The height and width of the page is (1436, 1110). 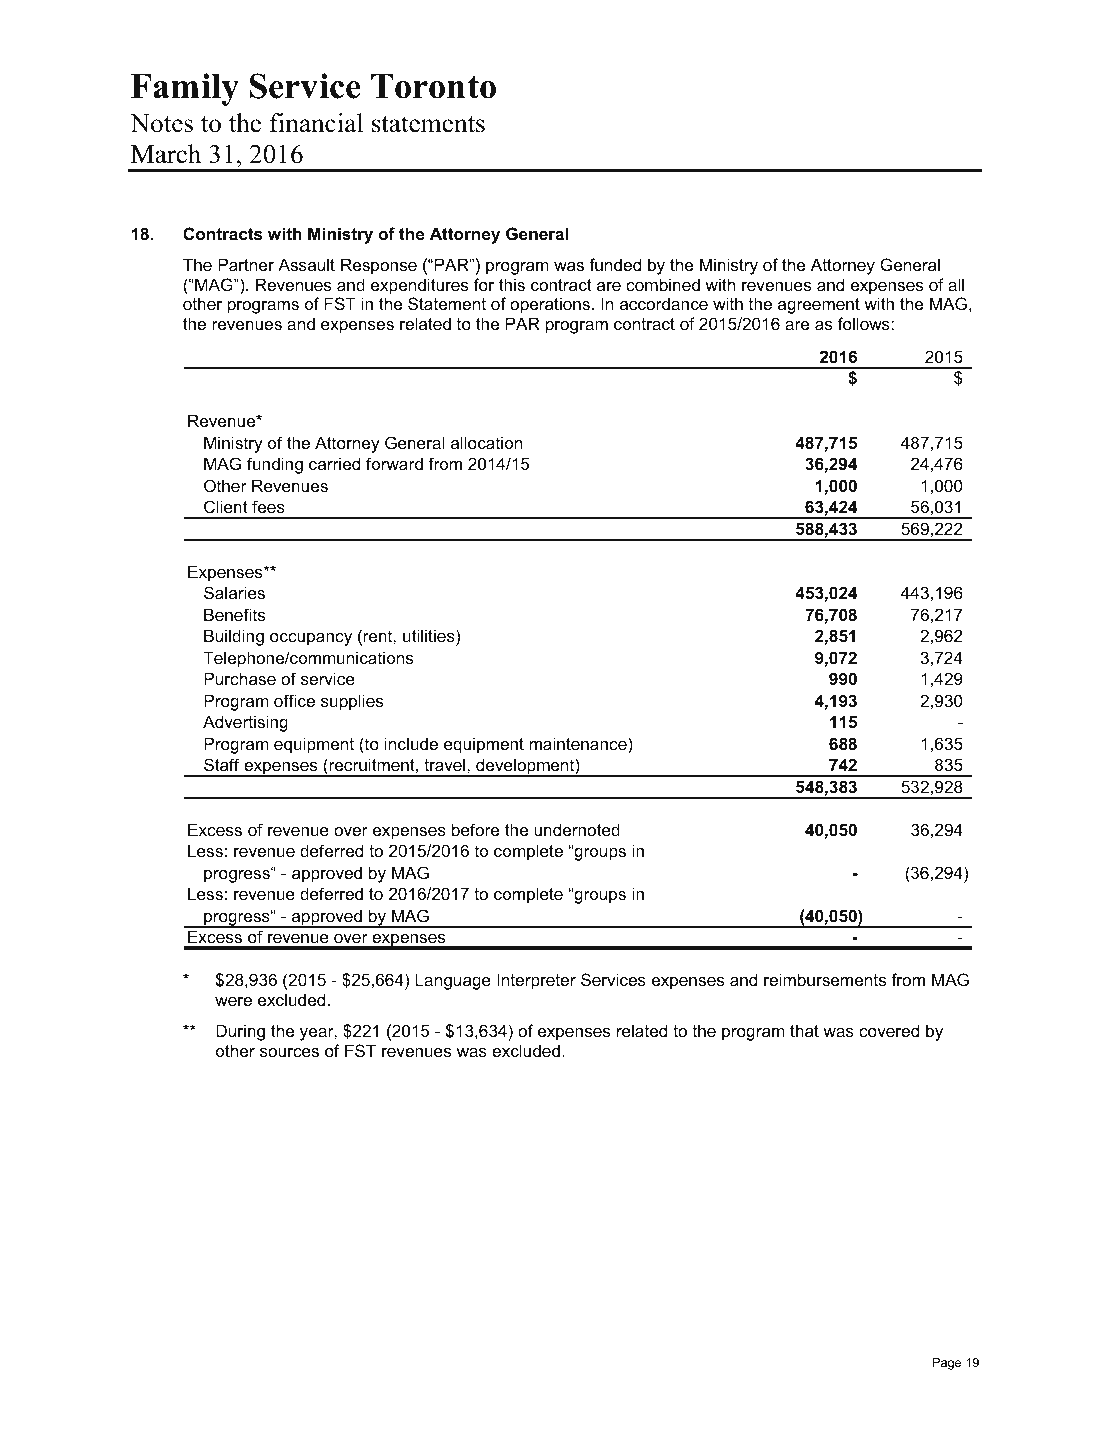 What do you see at coordinates (804, 1030) in the page?
I see `that` at bounding box center [804, 1030].
